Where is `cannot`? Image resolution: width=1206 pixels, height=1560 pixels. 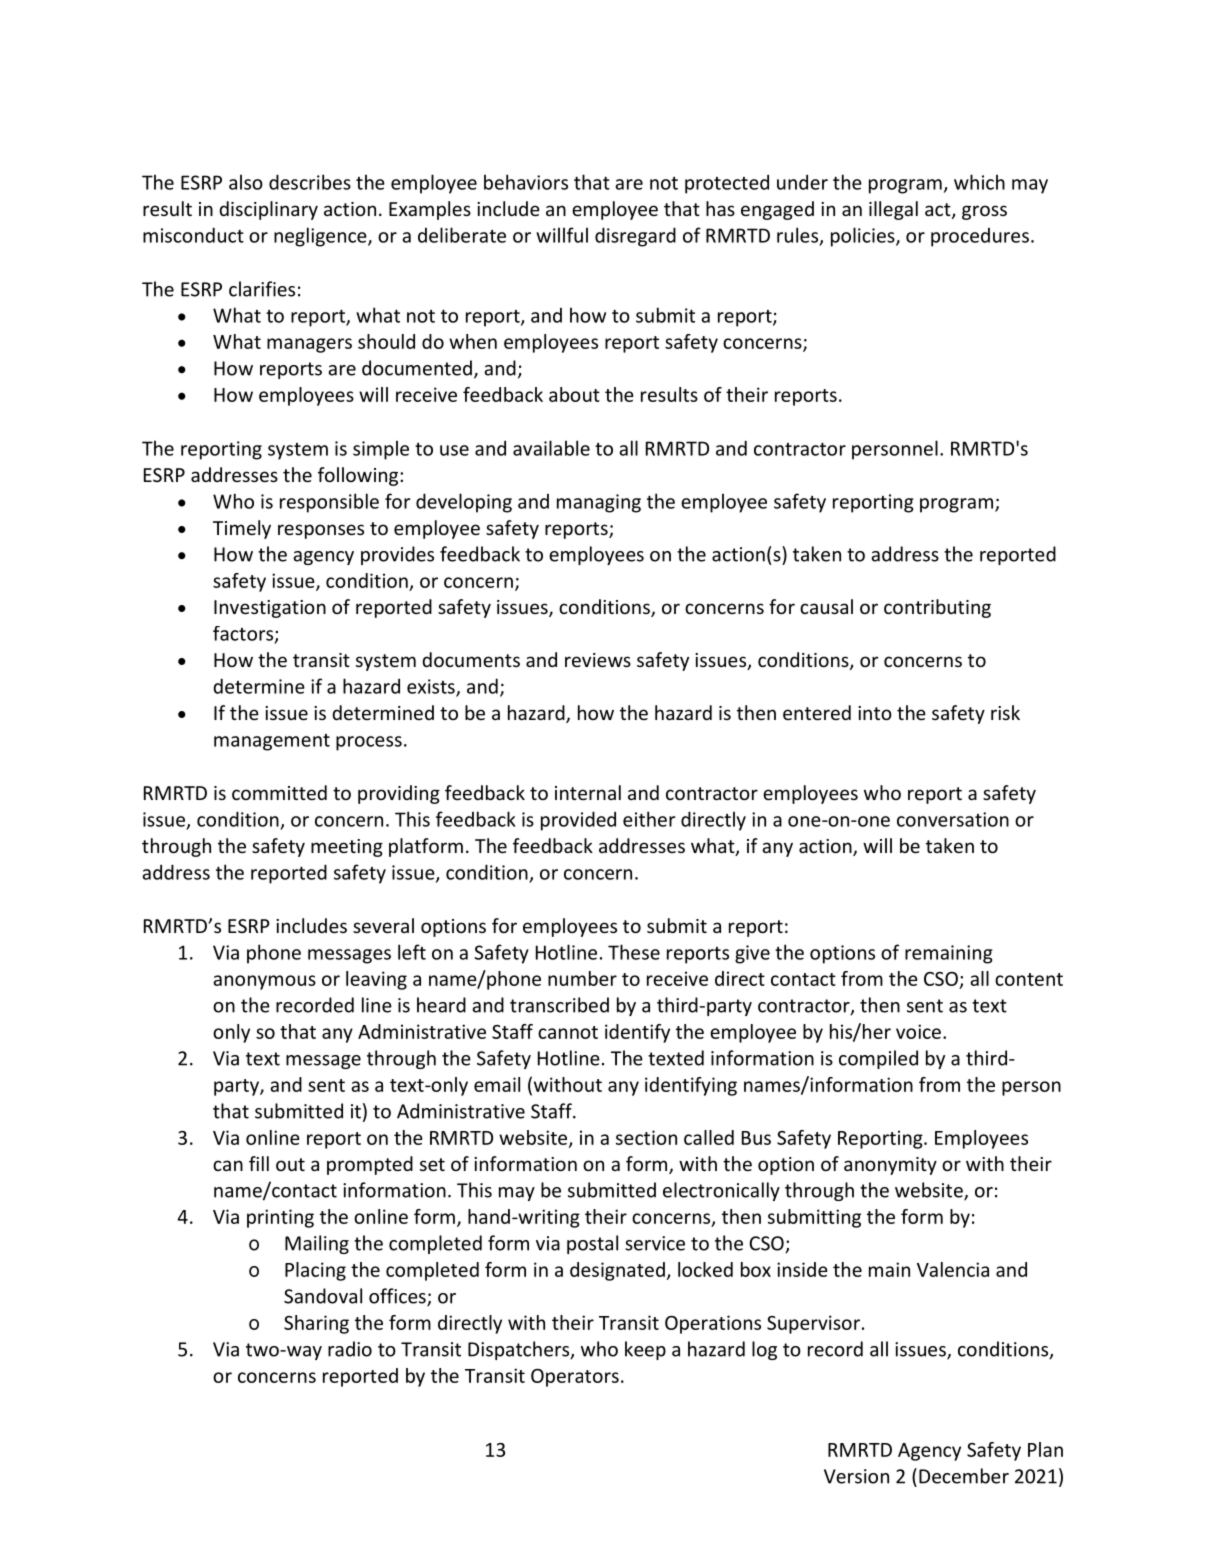
cannot is located at coordinates (568, 1032).
